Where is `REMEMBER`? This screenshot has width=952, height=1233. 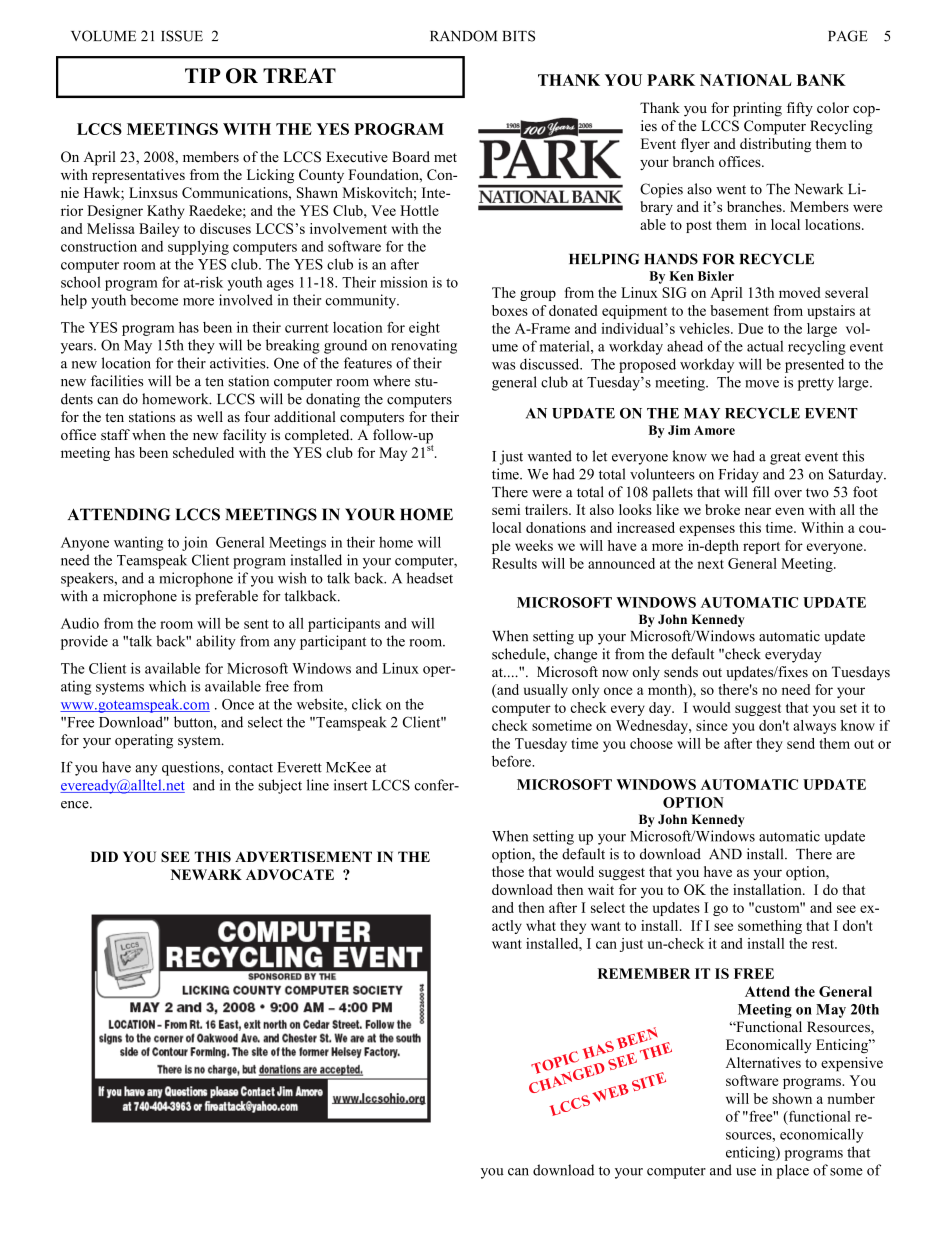
REMEMBER is located at coordinates (644, 973).
